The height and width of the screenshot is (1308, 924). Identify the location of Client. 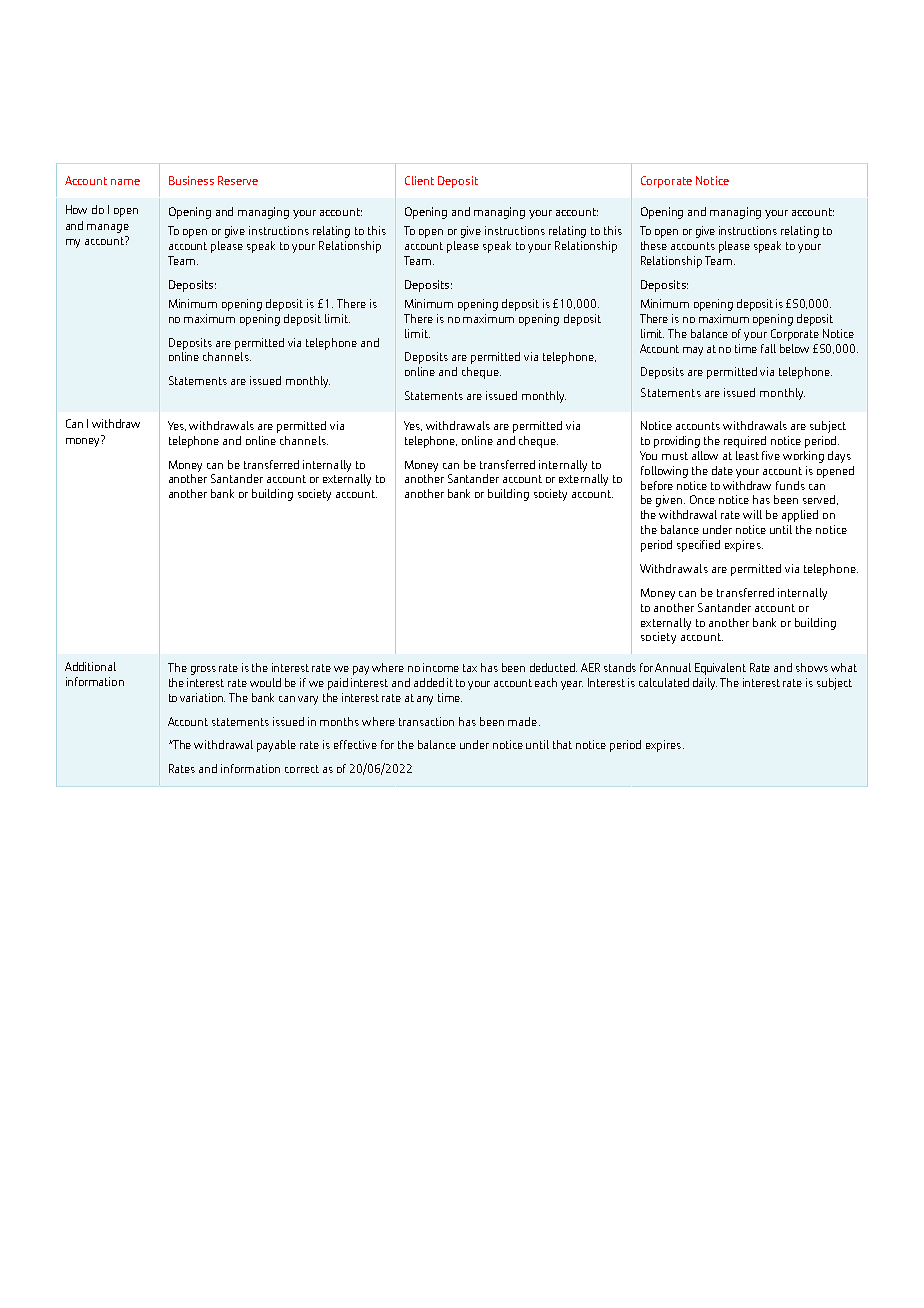
(419, 180).
